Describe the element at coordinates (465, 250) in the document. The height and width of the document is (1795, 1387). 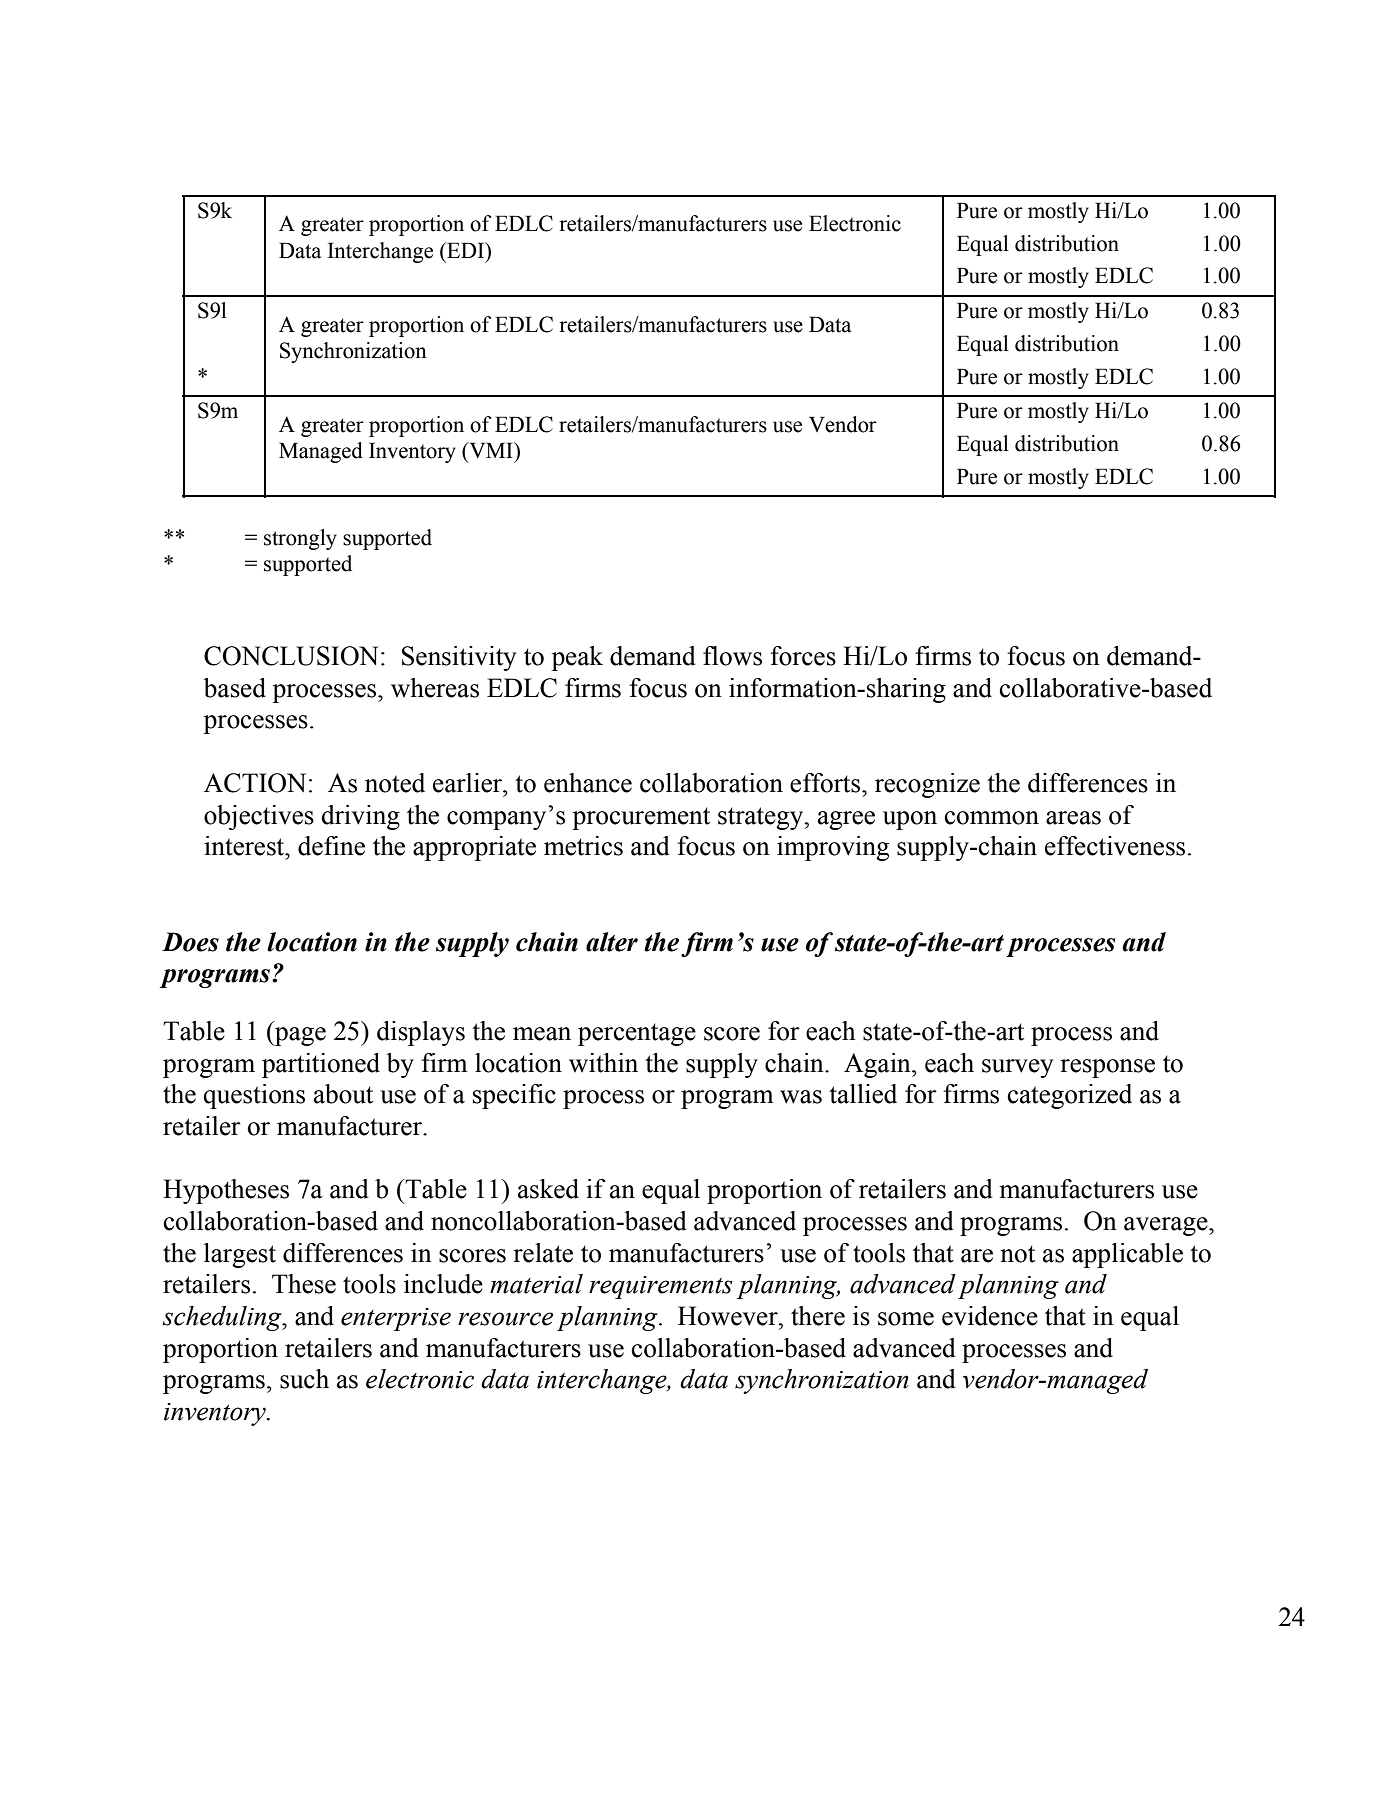
I see `EDI` at that location.
